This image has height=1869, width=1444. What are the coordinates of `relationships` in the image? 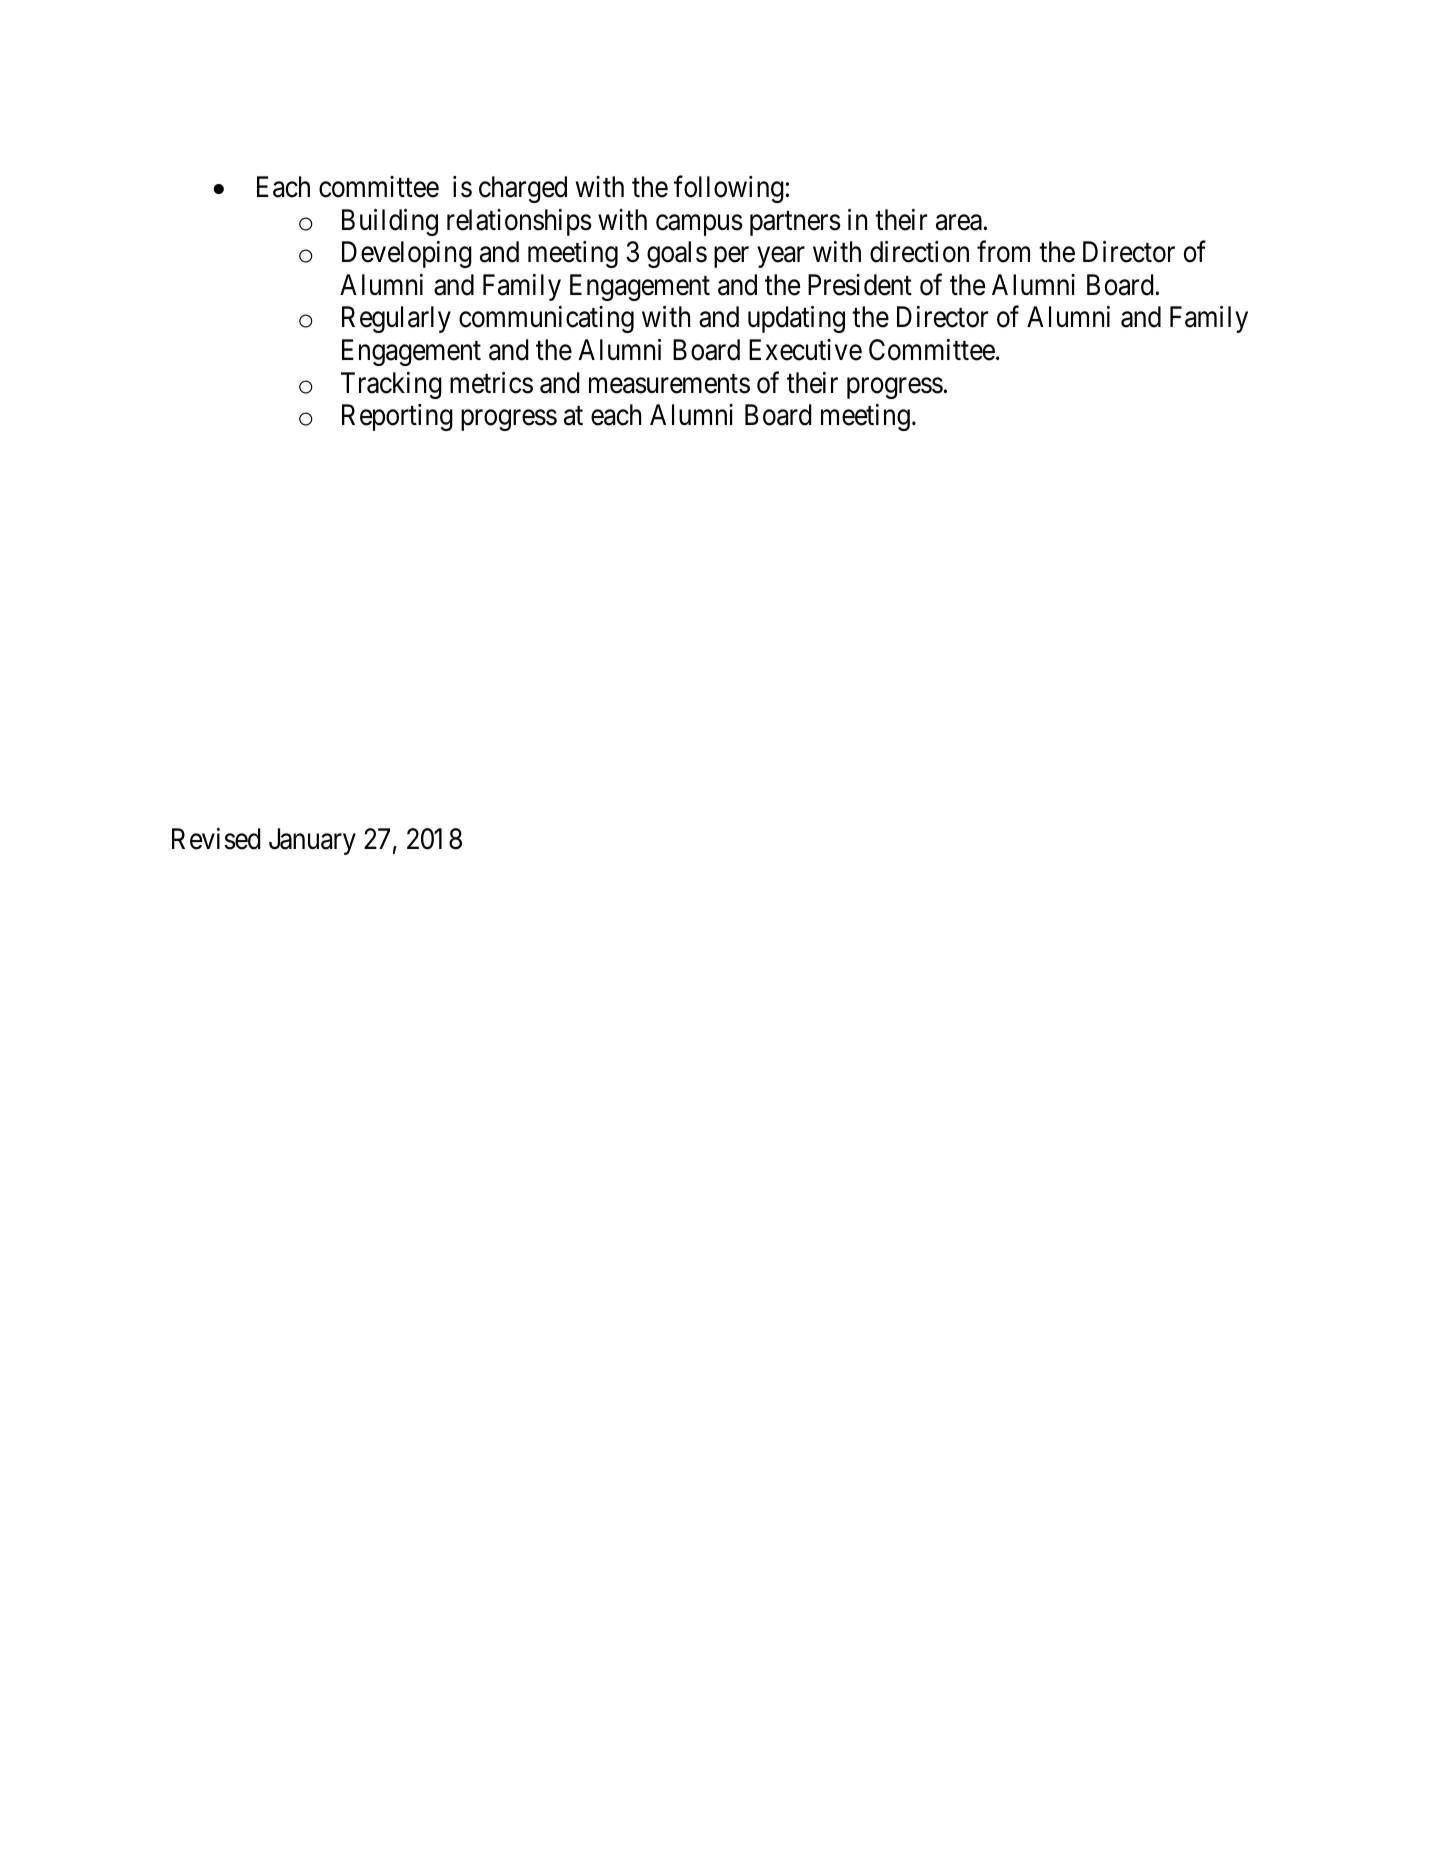 It's located at (519, 222).
